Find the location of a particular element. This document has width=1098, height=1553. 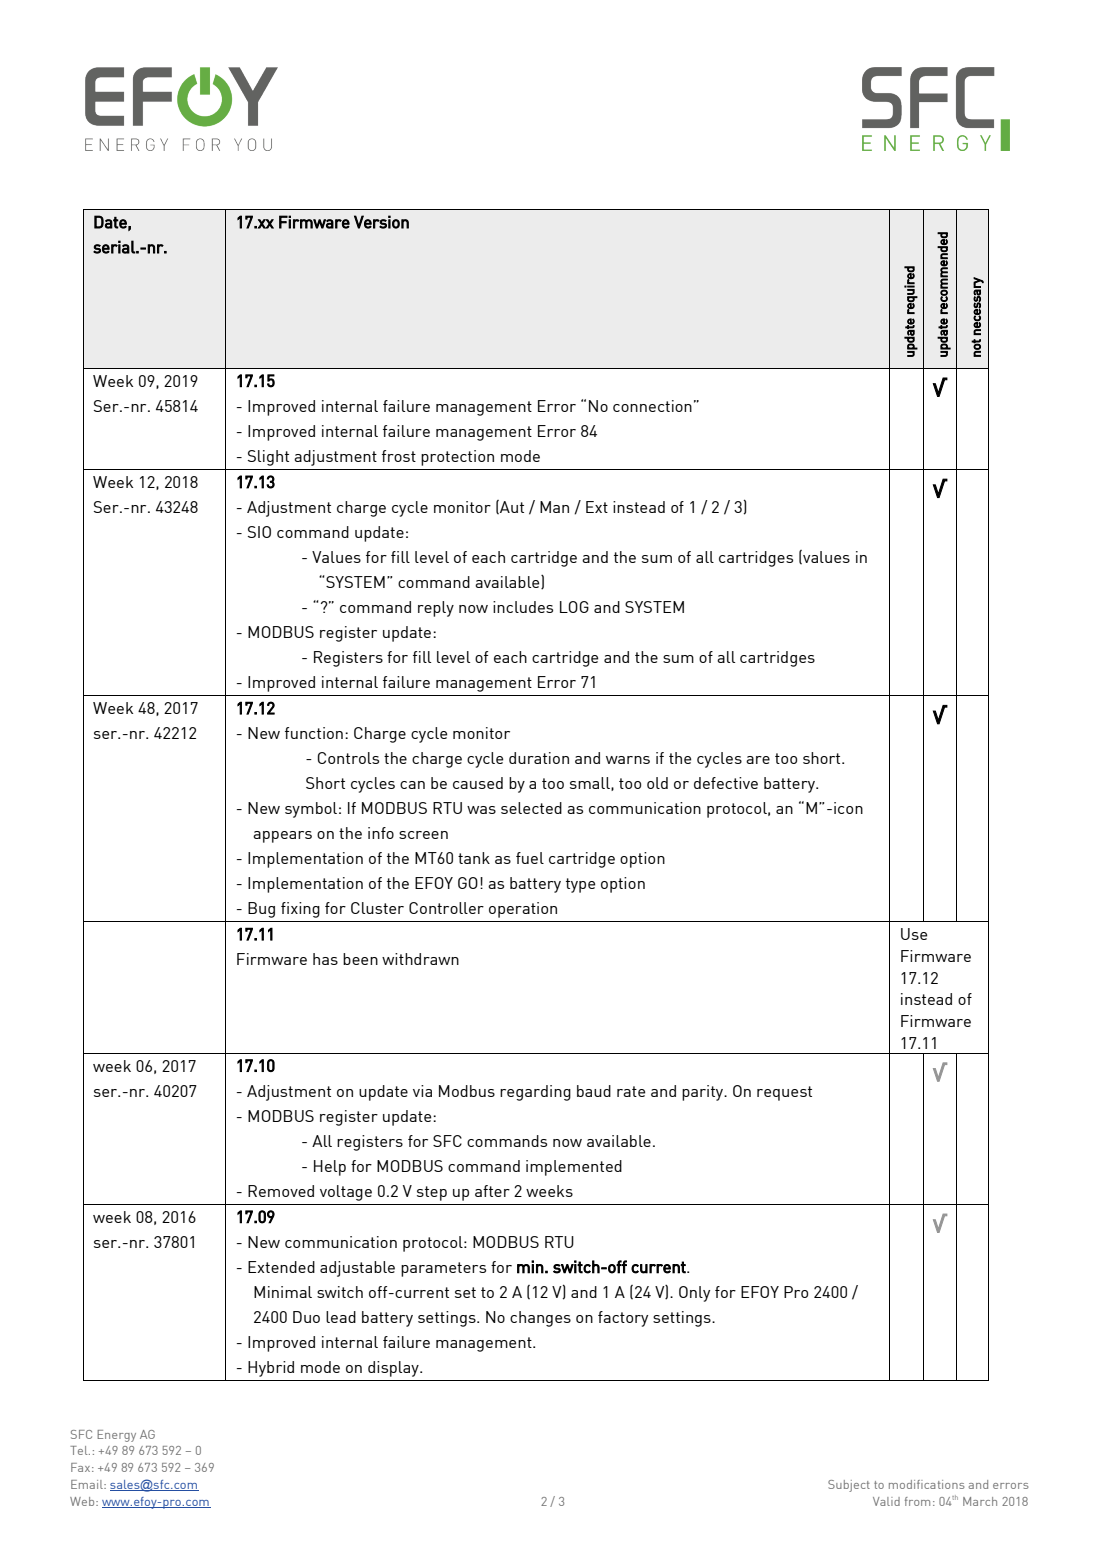

Removed is located at coordinates (281, 1191).
